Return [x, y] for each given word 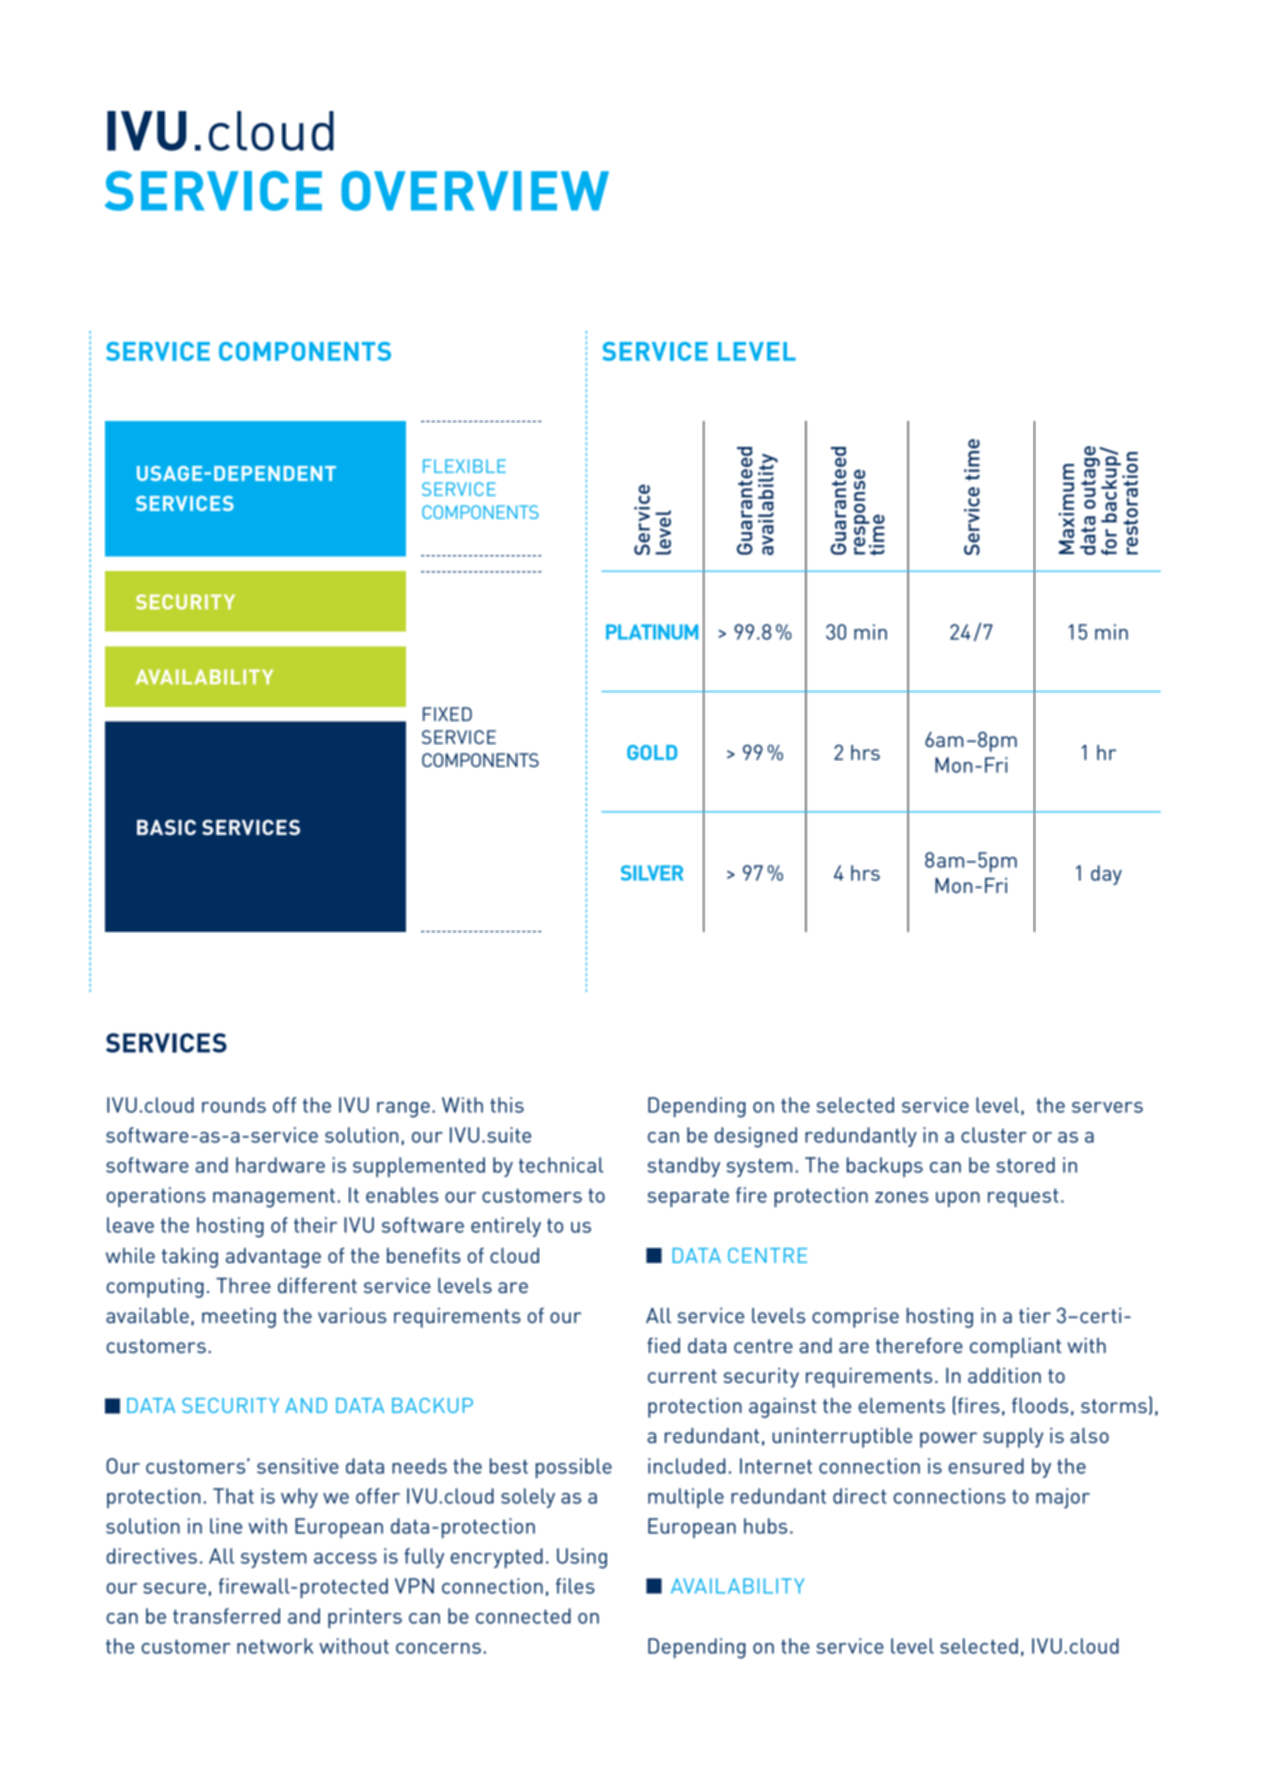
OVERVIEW [475, 191]
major [1063, 1498]
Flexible [464, 466]
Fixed [447, 714]
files [575, 1586]
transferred [226, 1616]
